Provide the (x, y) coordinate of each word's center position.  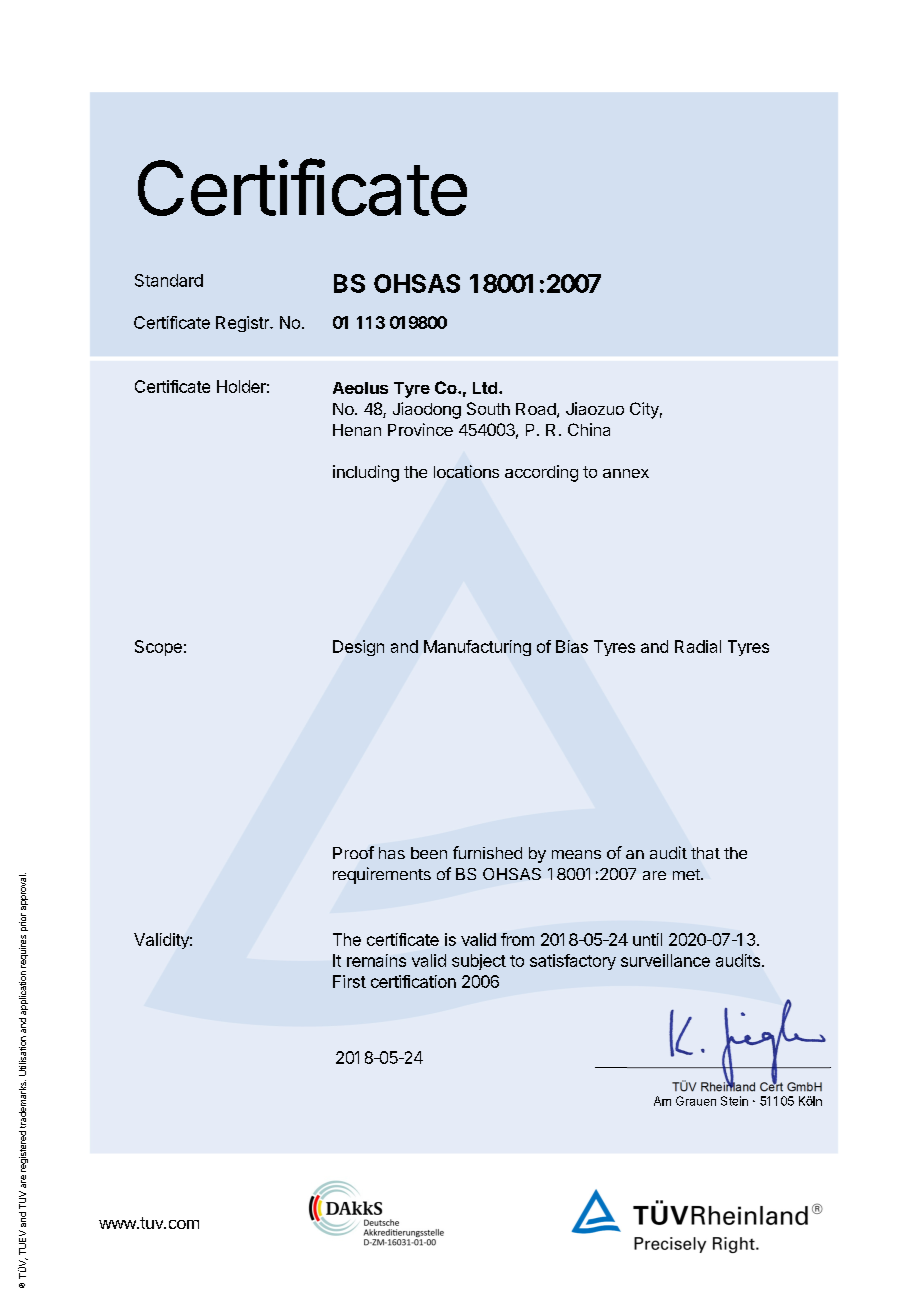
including (366, 473)
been (429, 853)
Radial (698, 646)
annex (626, 473)
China (589, 429)
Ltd (485, 388)
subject (479, 962)
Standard (169, 280)
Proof (353, 852)
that (705, 853)
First (349, 981)
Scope (158, 648)
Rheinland (728, 1086)
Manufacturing (477, 648)
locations (466, 471)
